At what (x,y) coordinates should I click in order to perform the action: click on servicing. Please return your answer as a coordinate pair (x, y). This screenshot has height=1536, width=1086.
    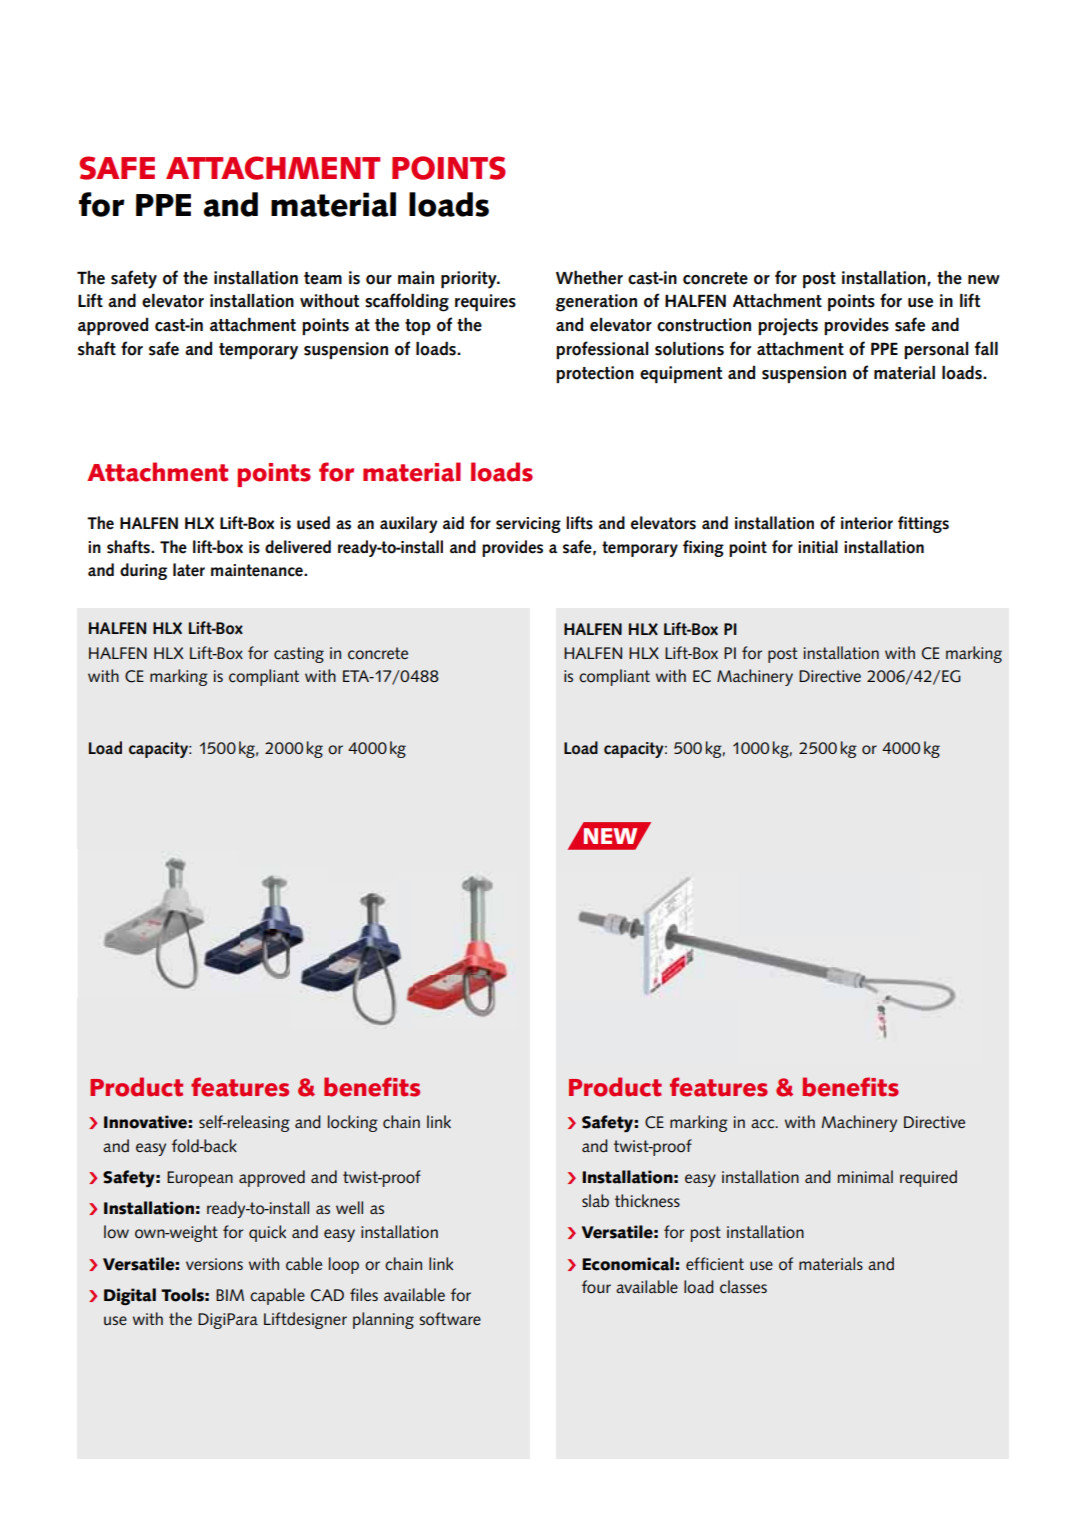
    Looking at the image, I should click on (528, 525).
